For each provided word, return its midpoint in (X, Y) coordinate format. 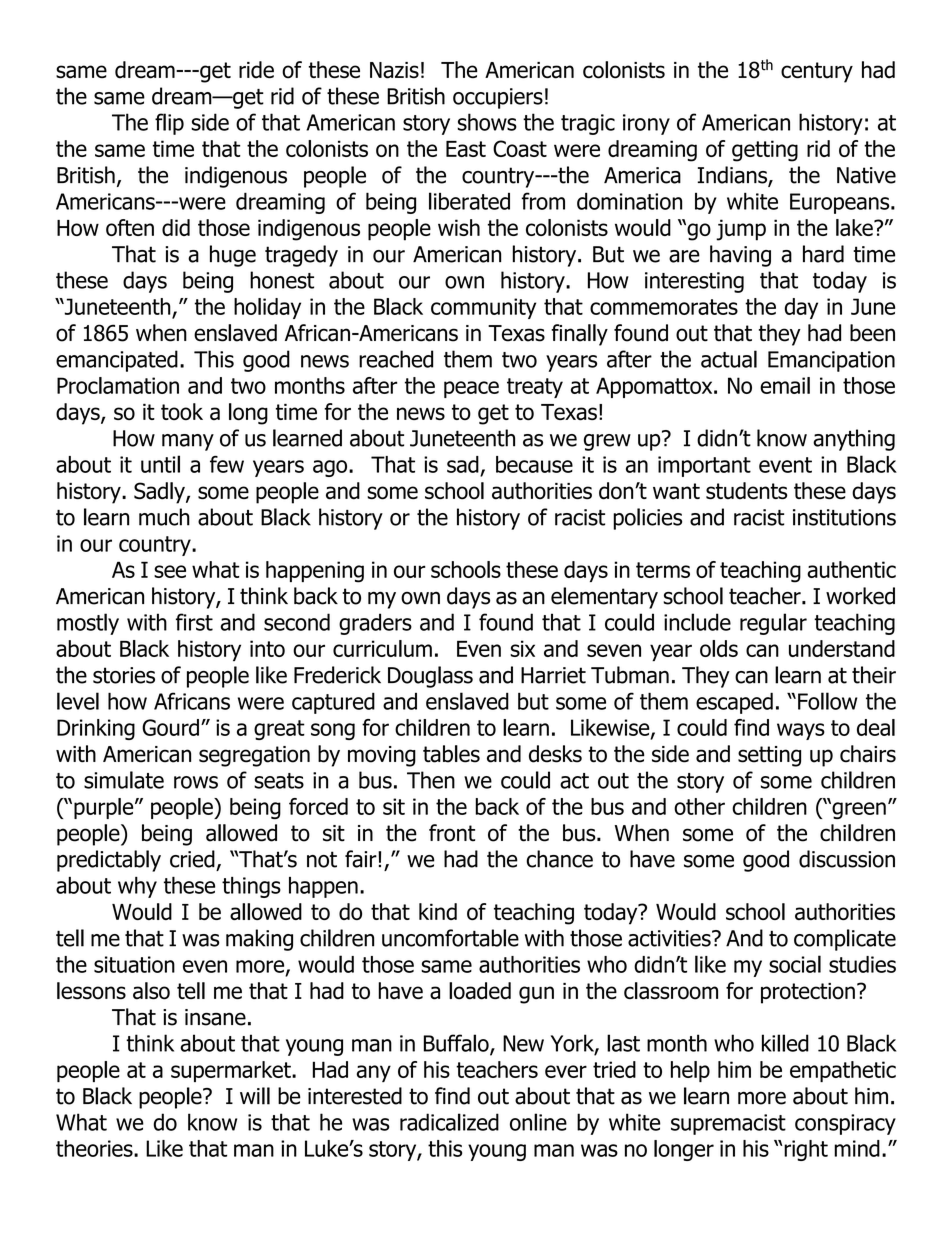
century (817, 72)
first (194, 622)
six (522, 648)
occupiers (498, 98)
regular (773, 624)
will (255, 1096)
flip (169, 124)
